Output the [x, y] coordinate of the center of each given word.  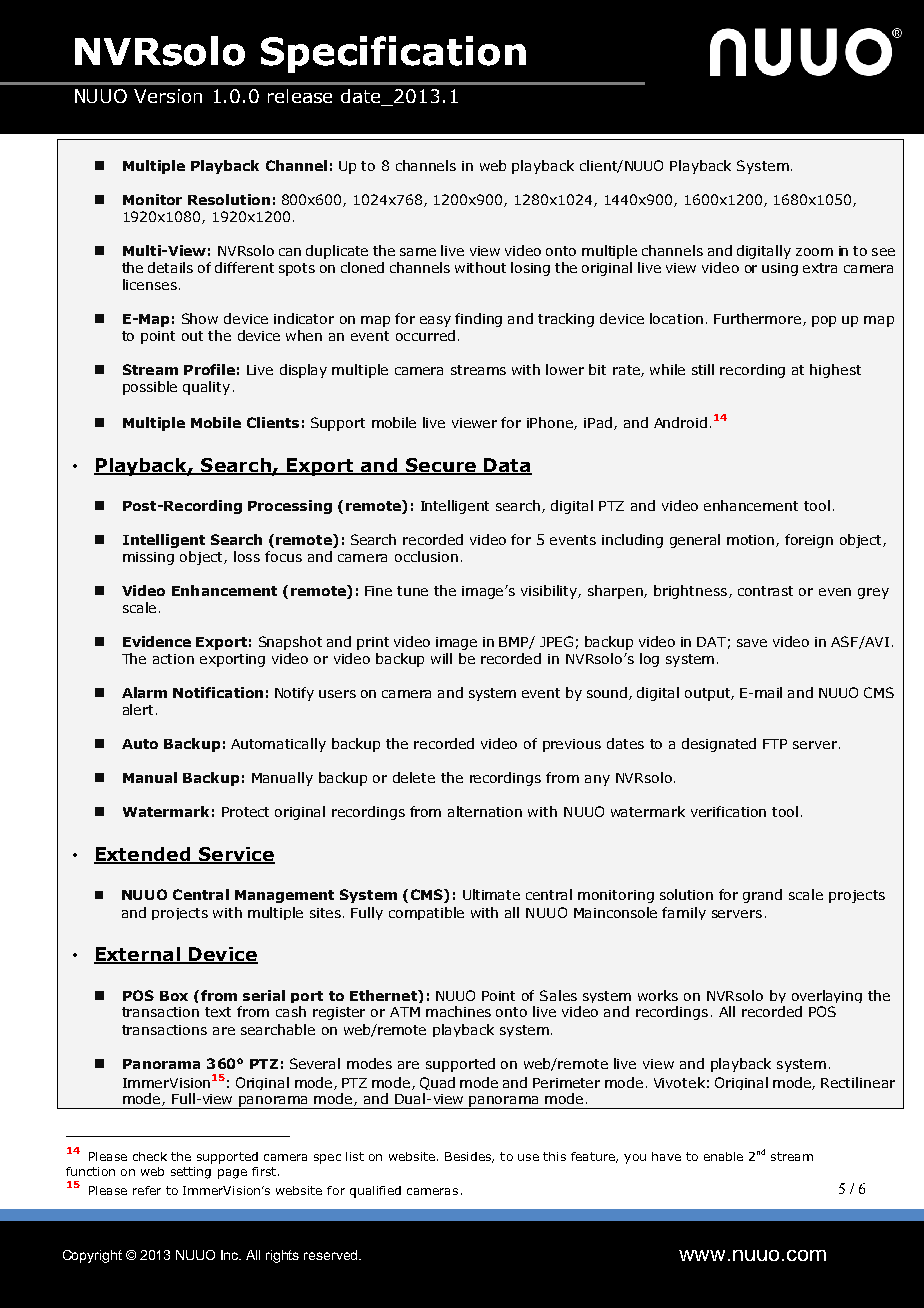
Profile [209, 369]
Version [168, 96]
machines [458, 1011]
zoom [814, 252]
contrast [765, 591]
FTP [775, 744]
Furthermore [759, 319]
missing [148, 558]
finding [478, 320]
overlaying [827, 996]
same [418, 252]
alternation [485, 811]
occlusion [426, 556]
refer [147, 1190]
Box [174, 996]
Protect [245, 812]
